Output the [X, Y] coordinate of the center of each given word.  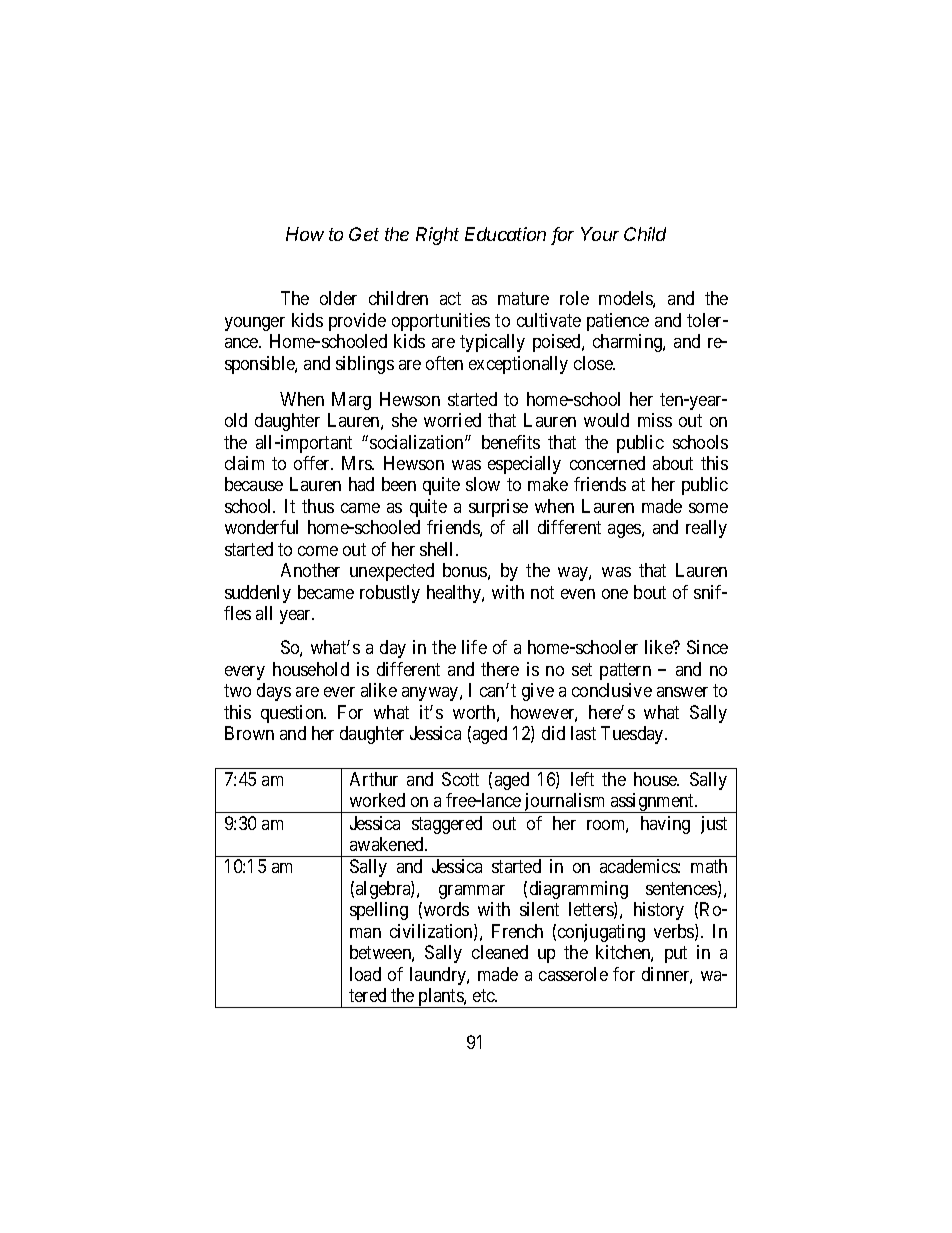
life [474, 647]
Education [505, 234]
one [615, 594]
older [338, 298]
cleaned [500, 952]
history [659, 911]
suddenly [258, 594]
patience [618, 322]
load [365, 974]
